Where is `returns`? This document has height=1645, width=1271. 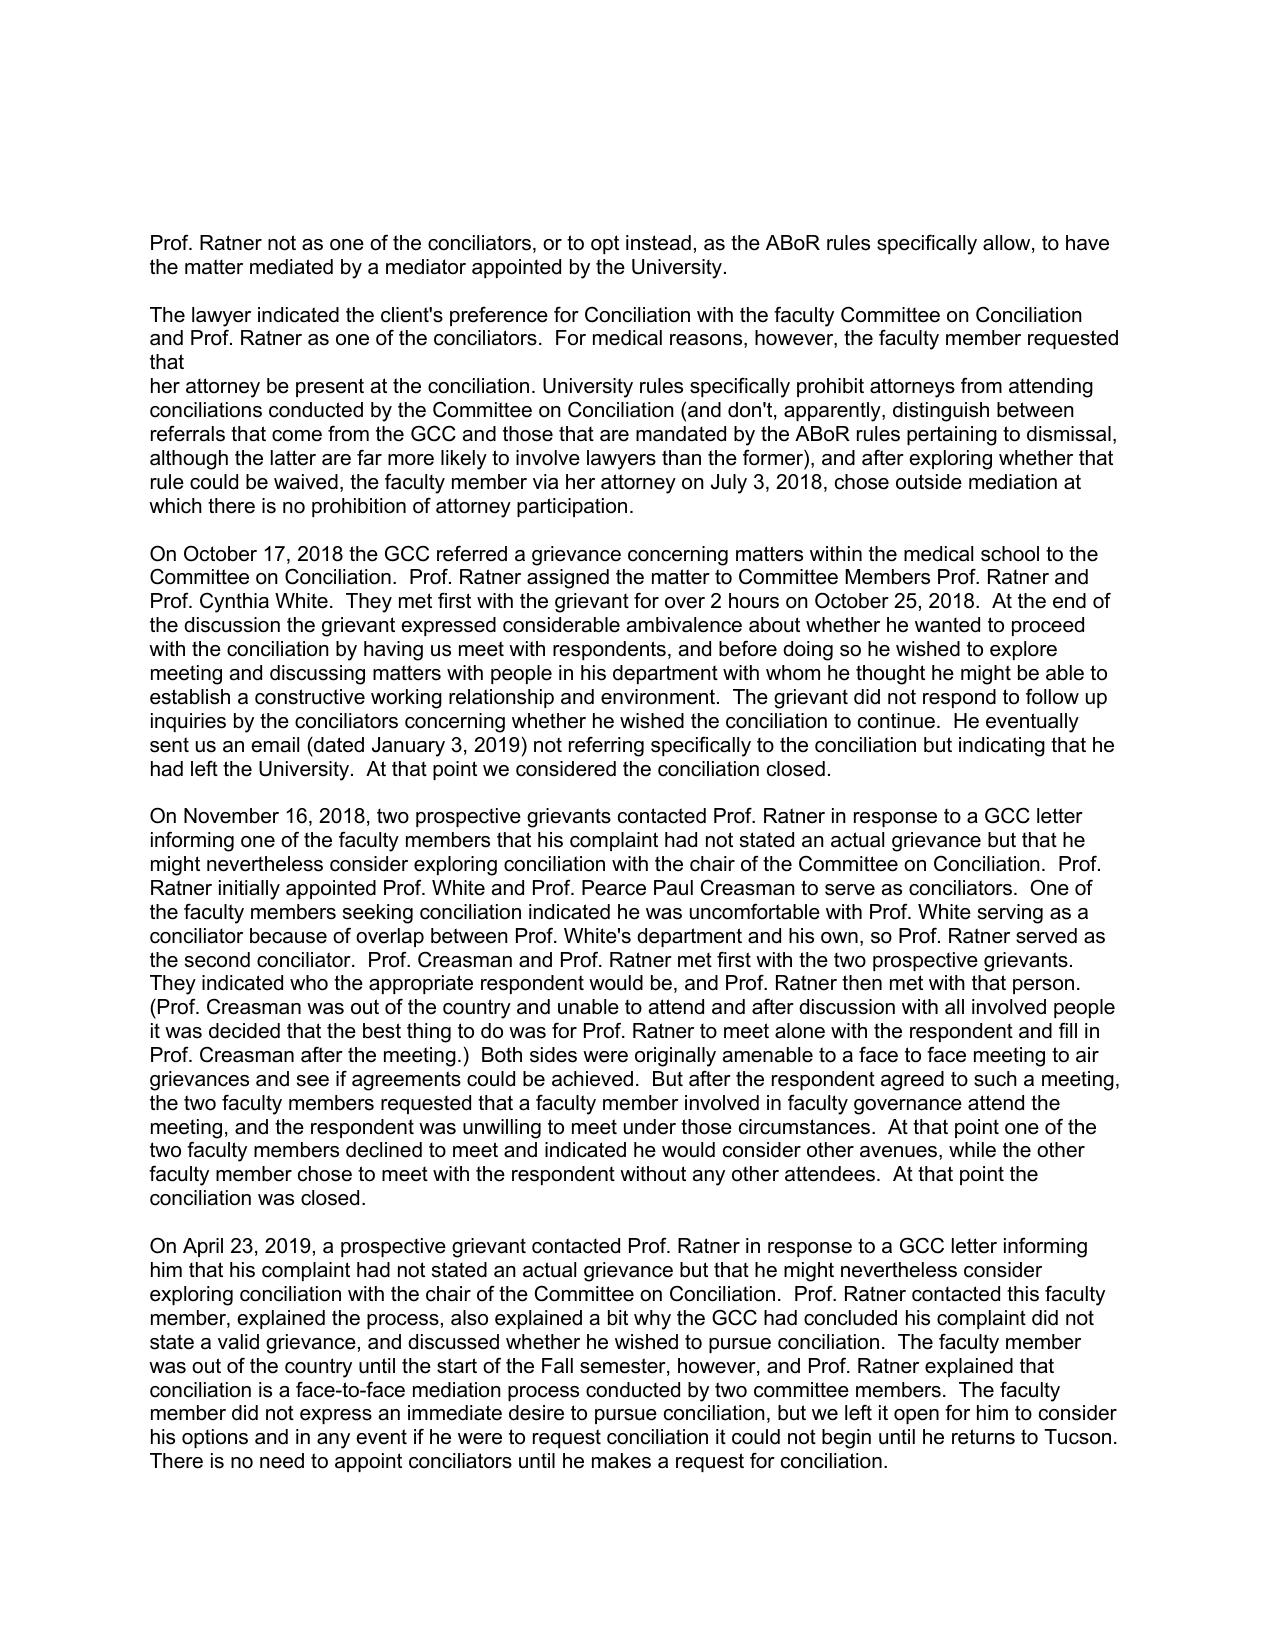 returns is located at coordinates (983, 1437).
